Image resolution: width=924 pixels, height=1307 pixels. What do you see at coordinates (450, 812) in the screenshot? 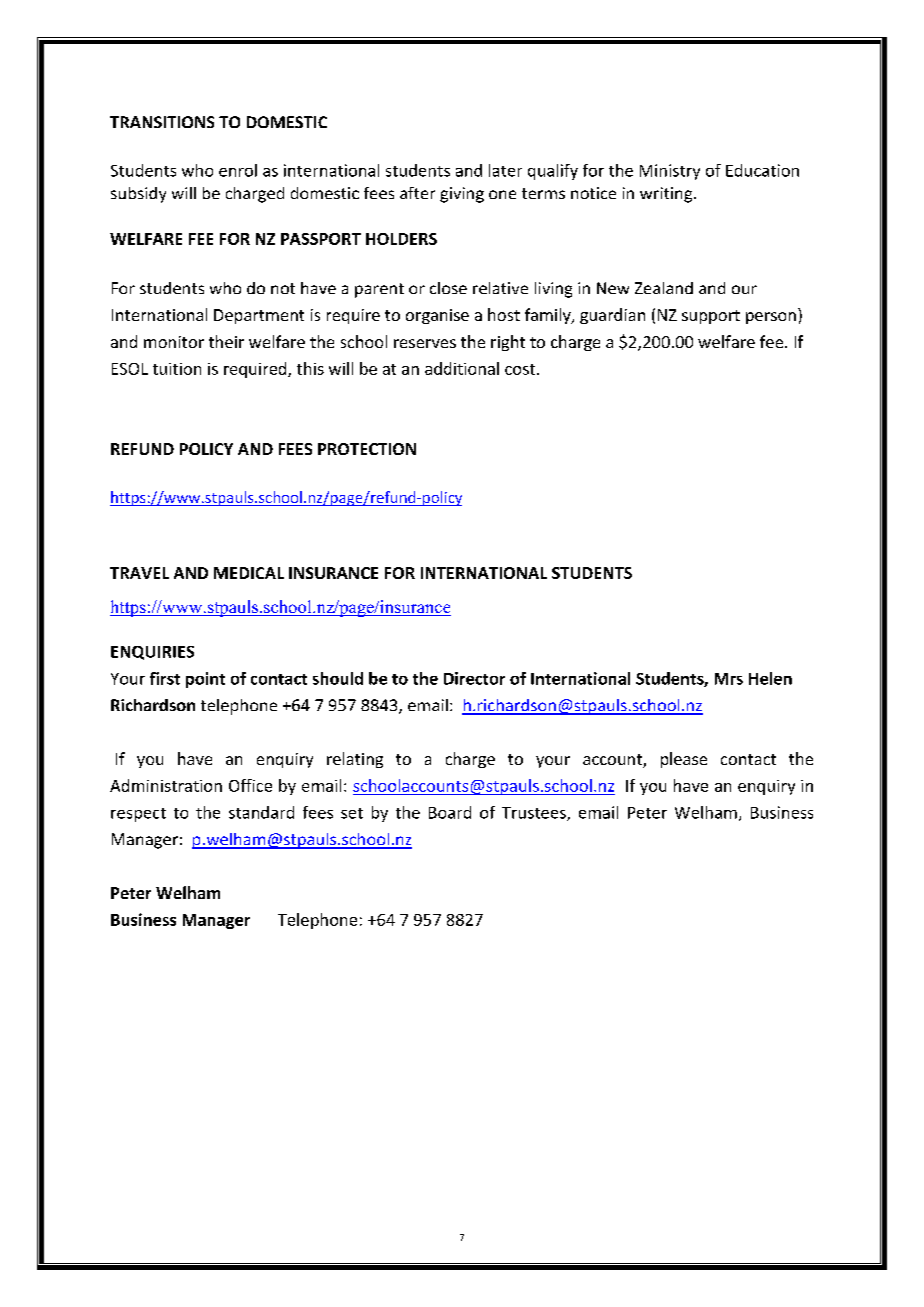
I see `Board` at bounding box center [450, 812].
